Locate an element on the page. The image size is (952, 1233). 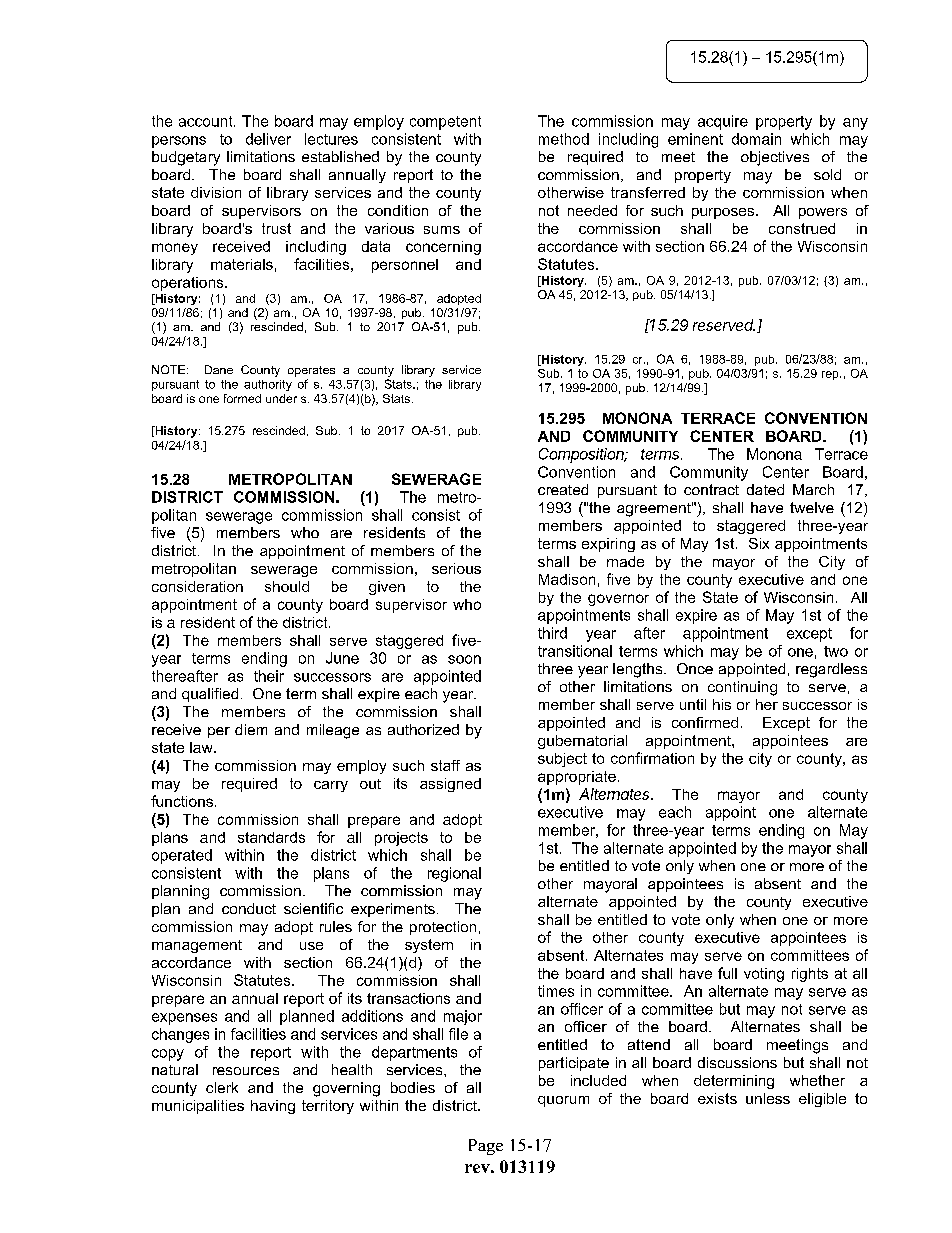
their is located at coordinates (269, 676).
